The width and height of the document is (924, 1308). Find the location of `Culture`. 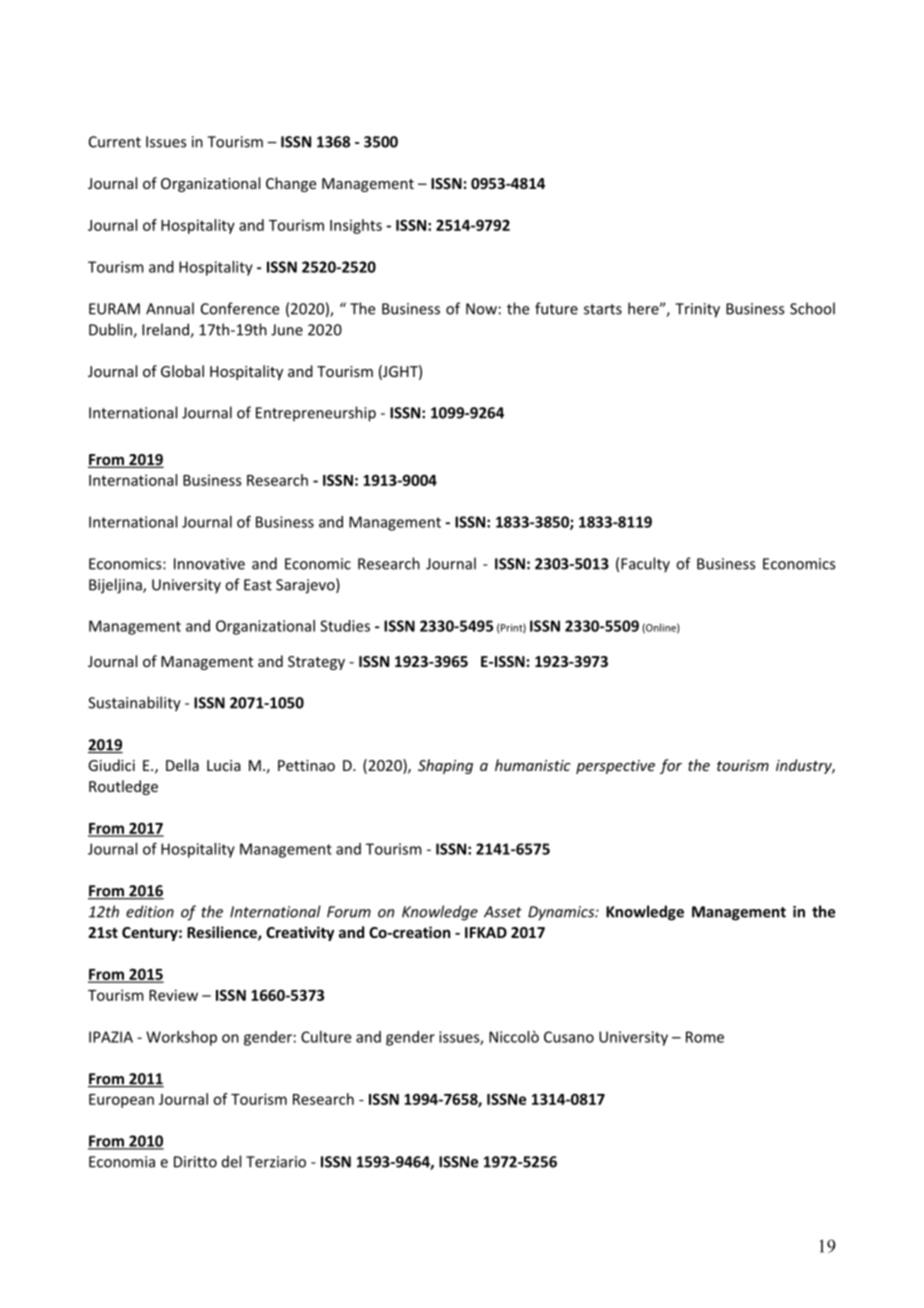

Culture is located at coordinates (326, 1037).
